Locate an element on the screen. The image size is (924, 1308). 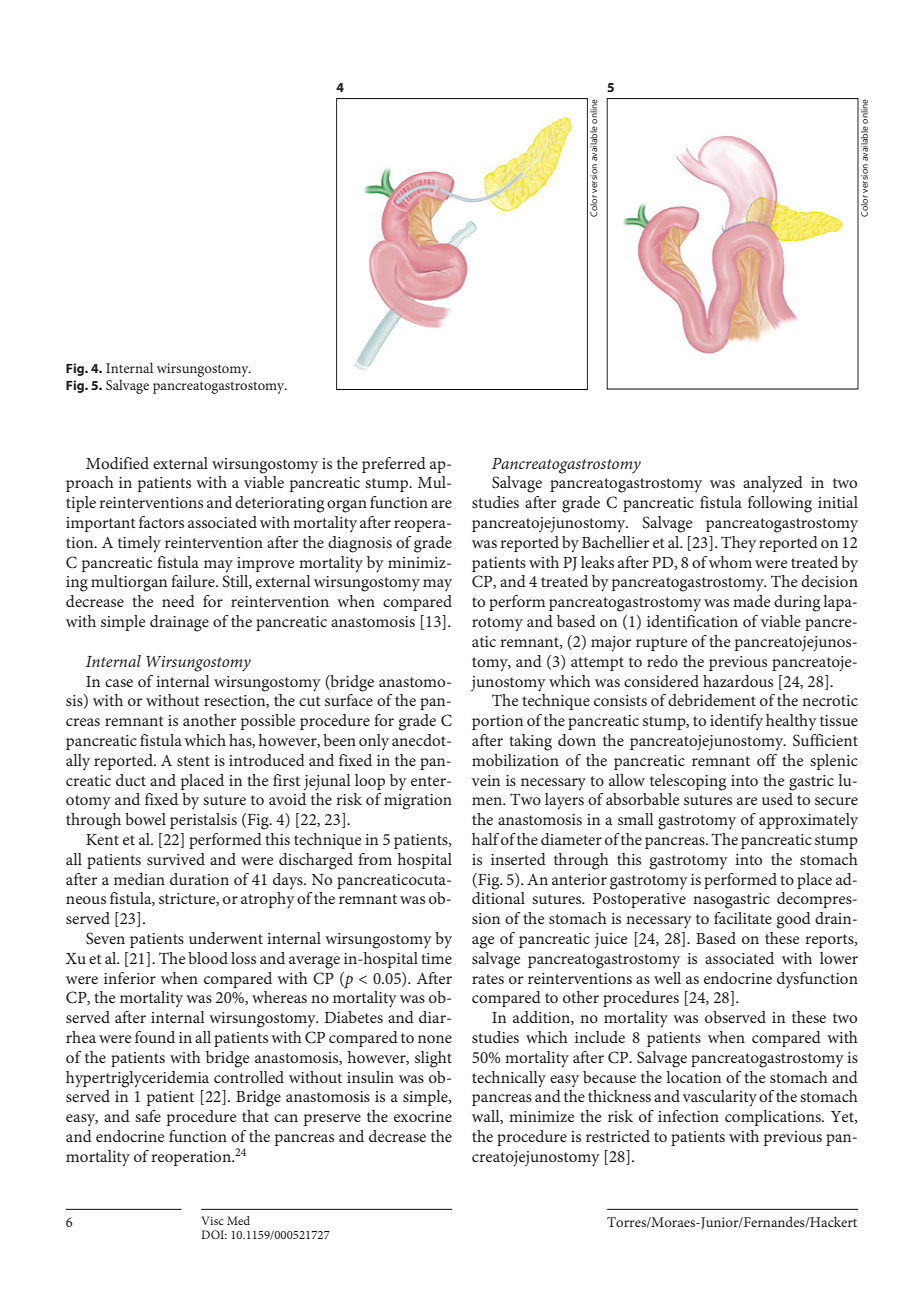
factors is located at coordinates (161, 522).
